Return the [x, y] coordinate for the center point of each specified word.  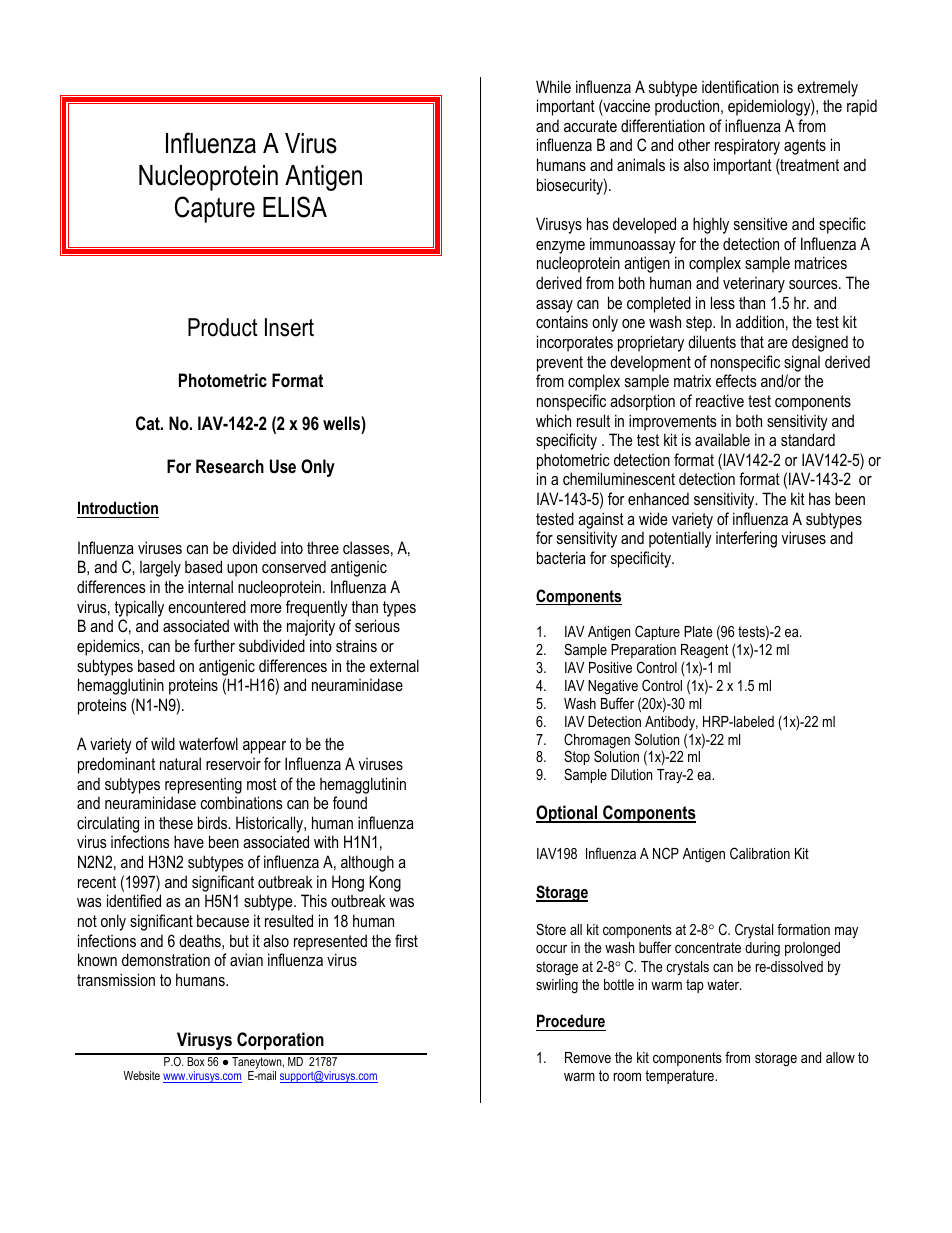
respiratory [747, 146]
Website [141, 1075]
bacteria [561, 557]
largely [160, 569]
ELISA [295, 207]
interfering [746, 539]
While [553, 86]
